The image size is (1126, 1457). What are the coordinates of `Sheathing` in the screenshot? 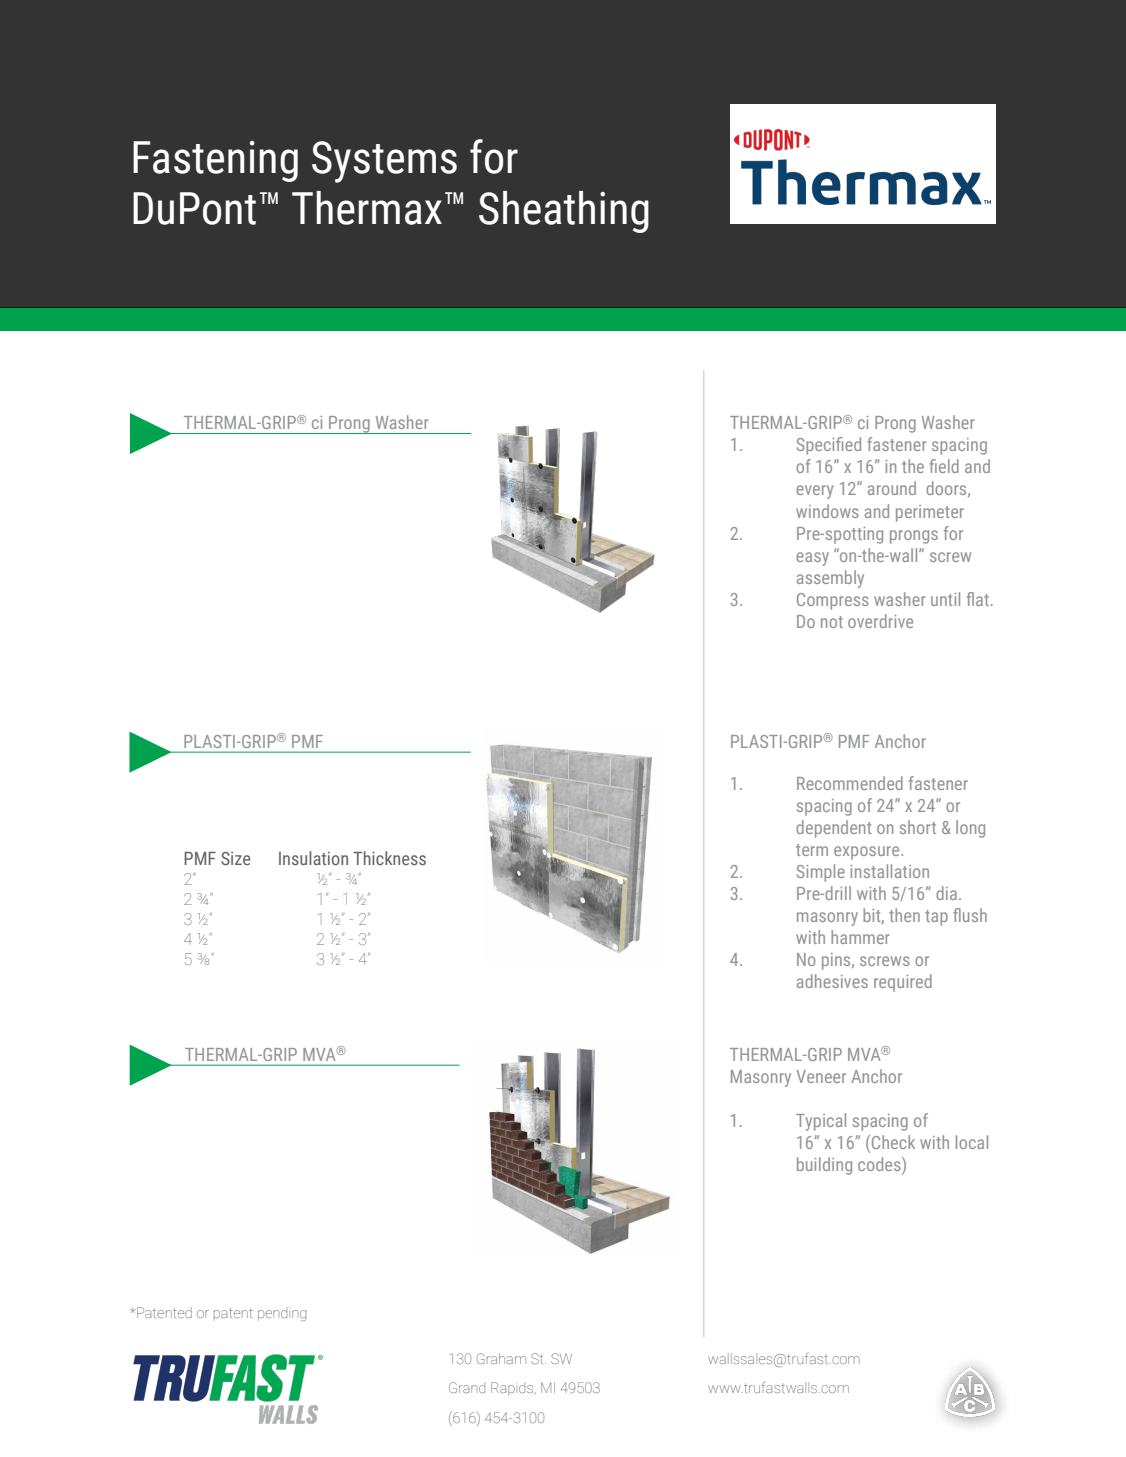 It's located at (564, 212).
